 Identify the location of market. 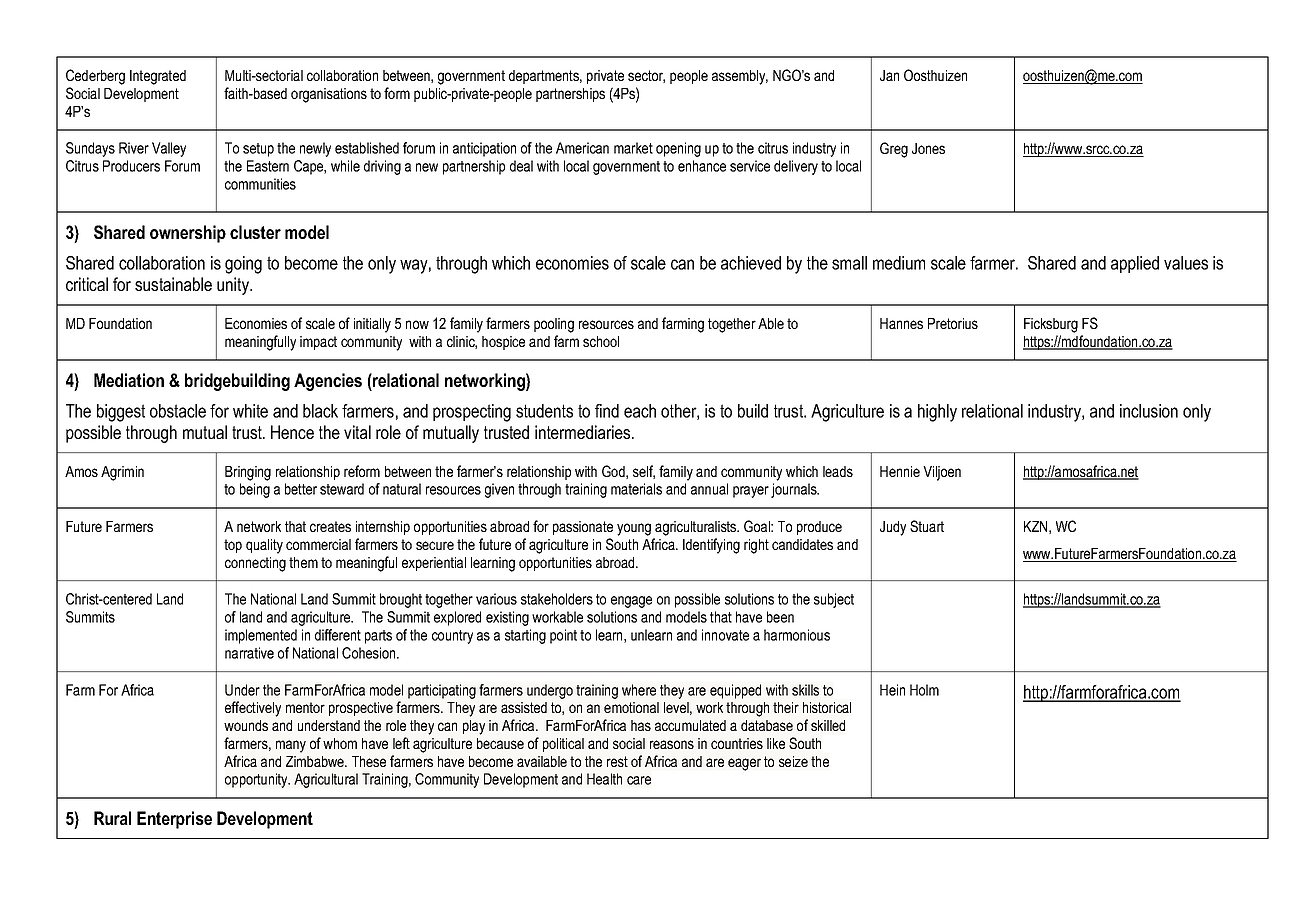
(633, 148).
